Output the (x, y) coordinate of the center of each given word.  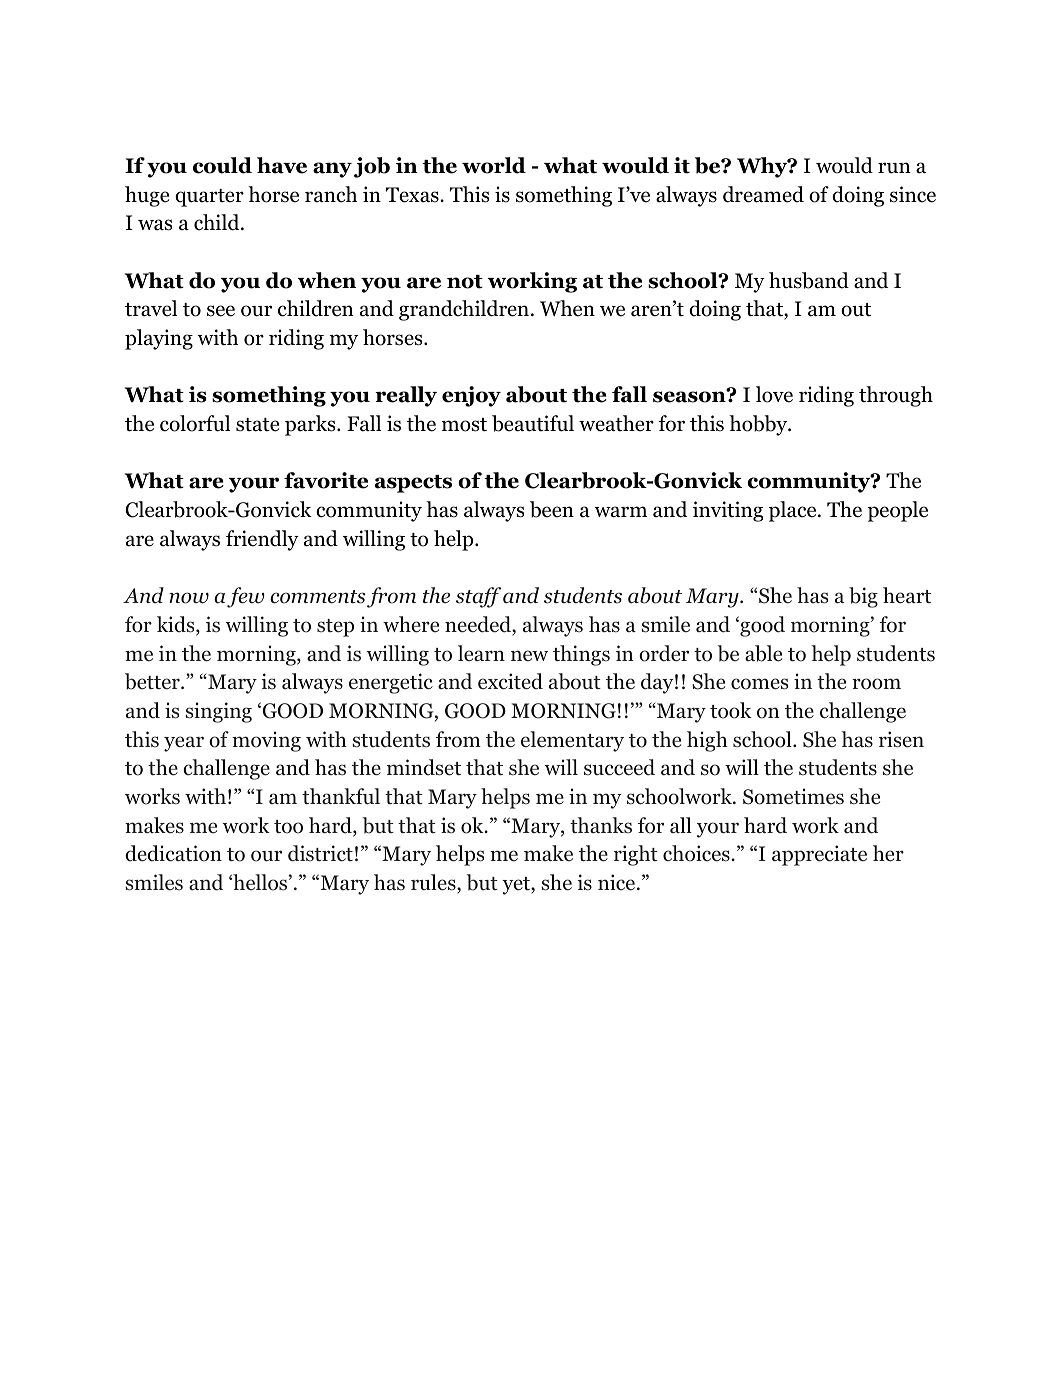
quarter (209, 198)
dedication (173, 853)
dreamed (763, 194)
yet (517, 886)
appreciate (819, 855)
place (792, 511)
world (494, 165)
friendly (262, 540)
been (552, 509)
